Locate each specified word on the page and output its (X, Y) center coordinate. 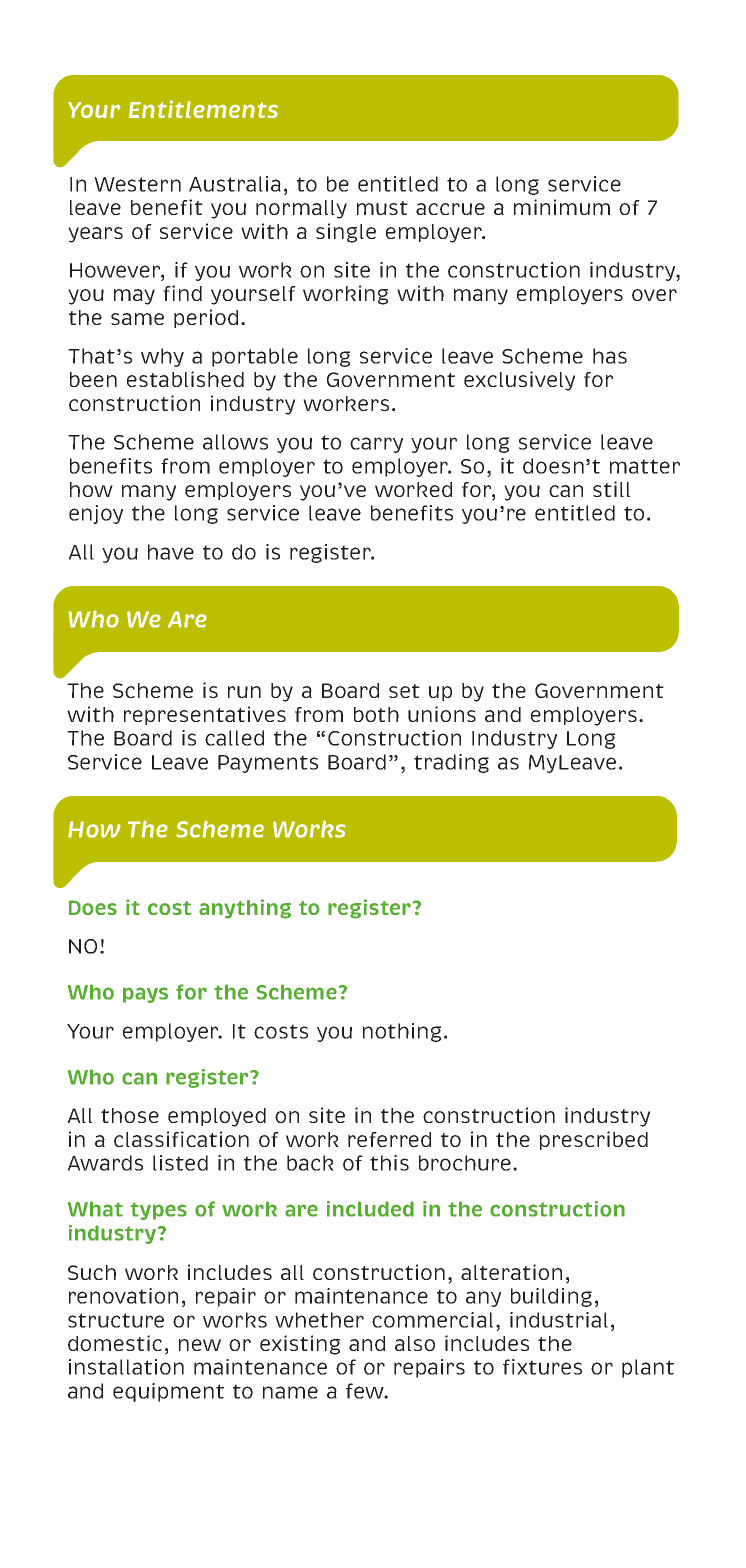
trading (451, 763)
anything (245, 909)
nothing (402, 1032)
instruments (131, 1163)
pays (145, 995)
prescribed (594, 1140)
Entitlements (203, 109)
